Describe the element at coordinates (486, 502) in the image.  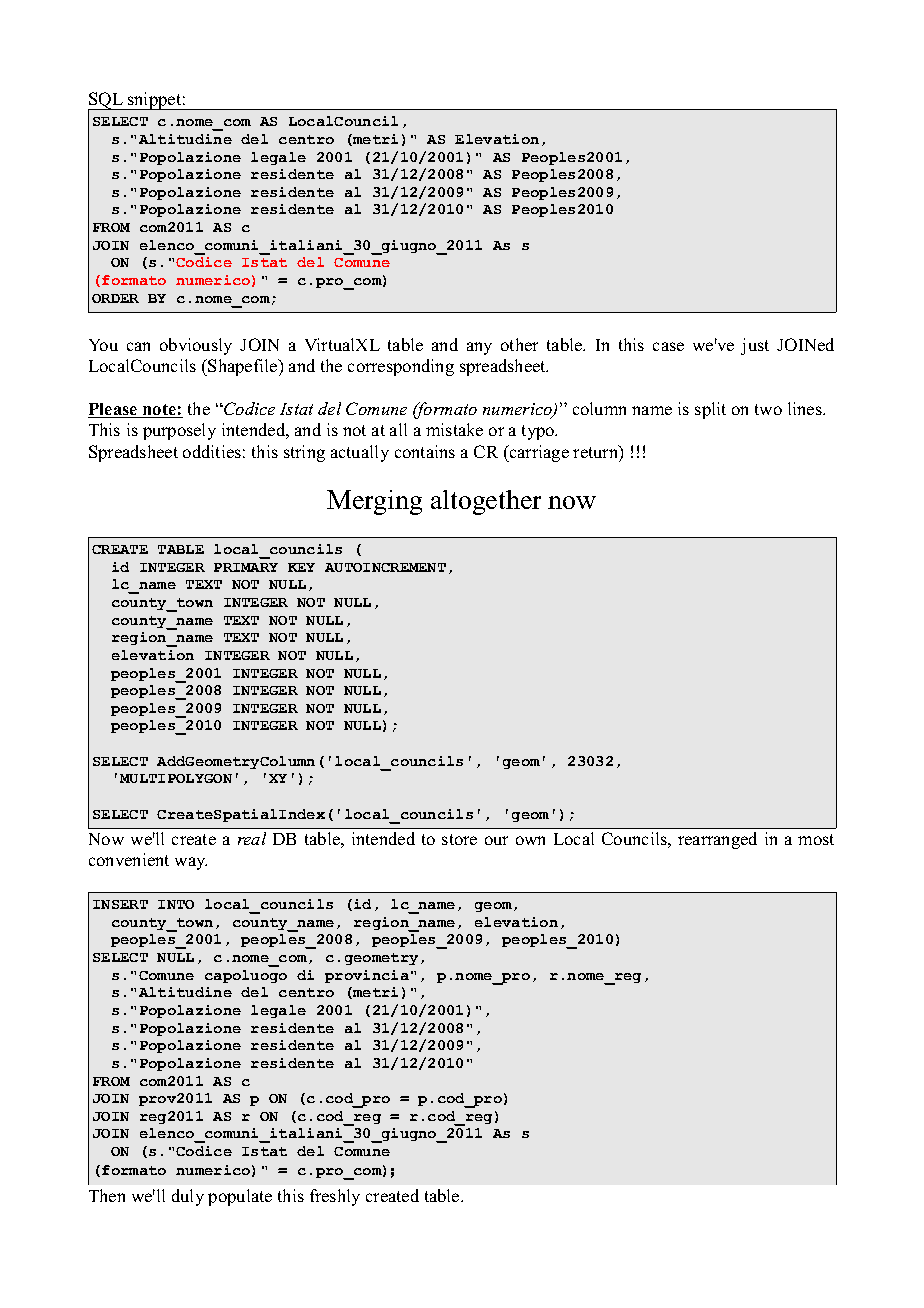
I see `altogether` at that location.
